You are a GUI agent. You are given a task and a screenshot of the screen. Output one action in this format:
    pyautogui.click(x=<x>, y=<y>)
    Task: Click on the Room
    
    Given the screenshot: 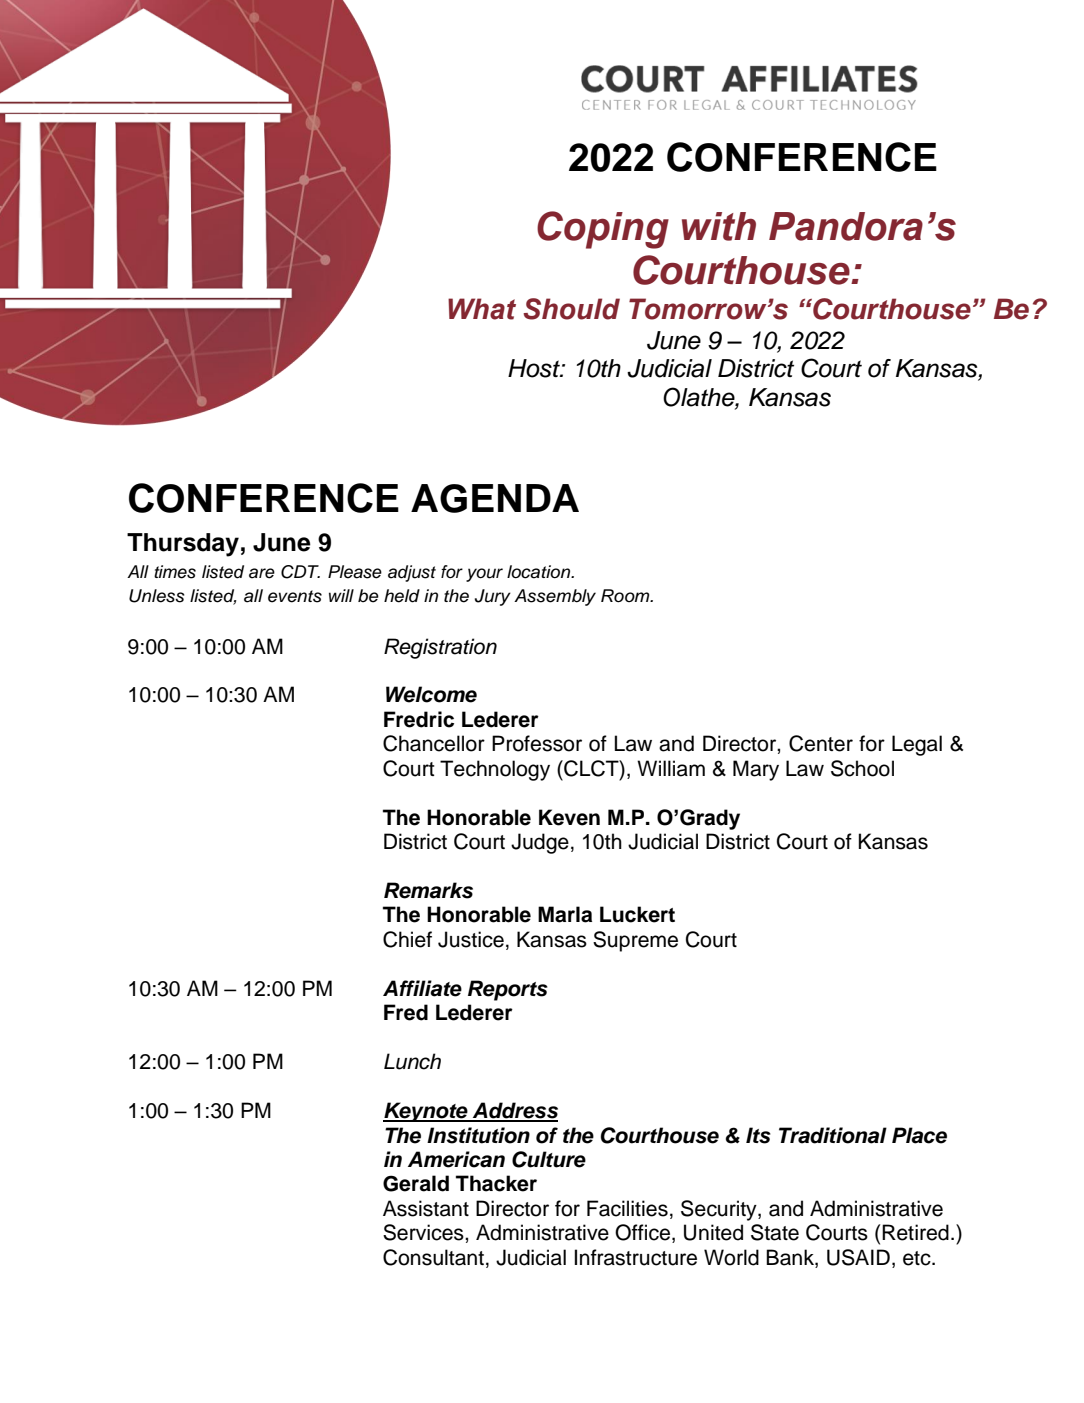 What is the action you would take?
    pyautogui.click(x=626, y=596)
